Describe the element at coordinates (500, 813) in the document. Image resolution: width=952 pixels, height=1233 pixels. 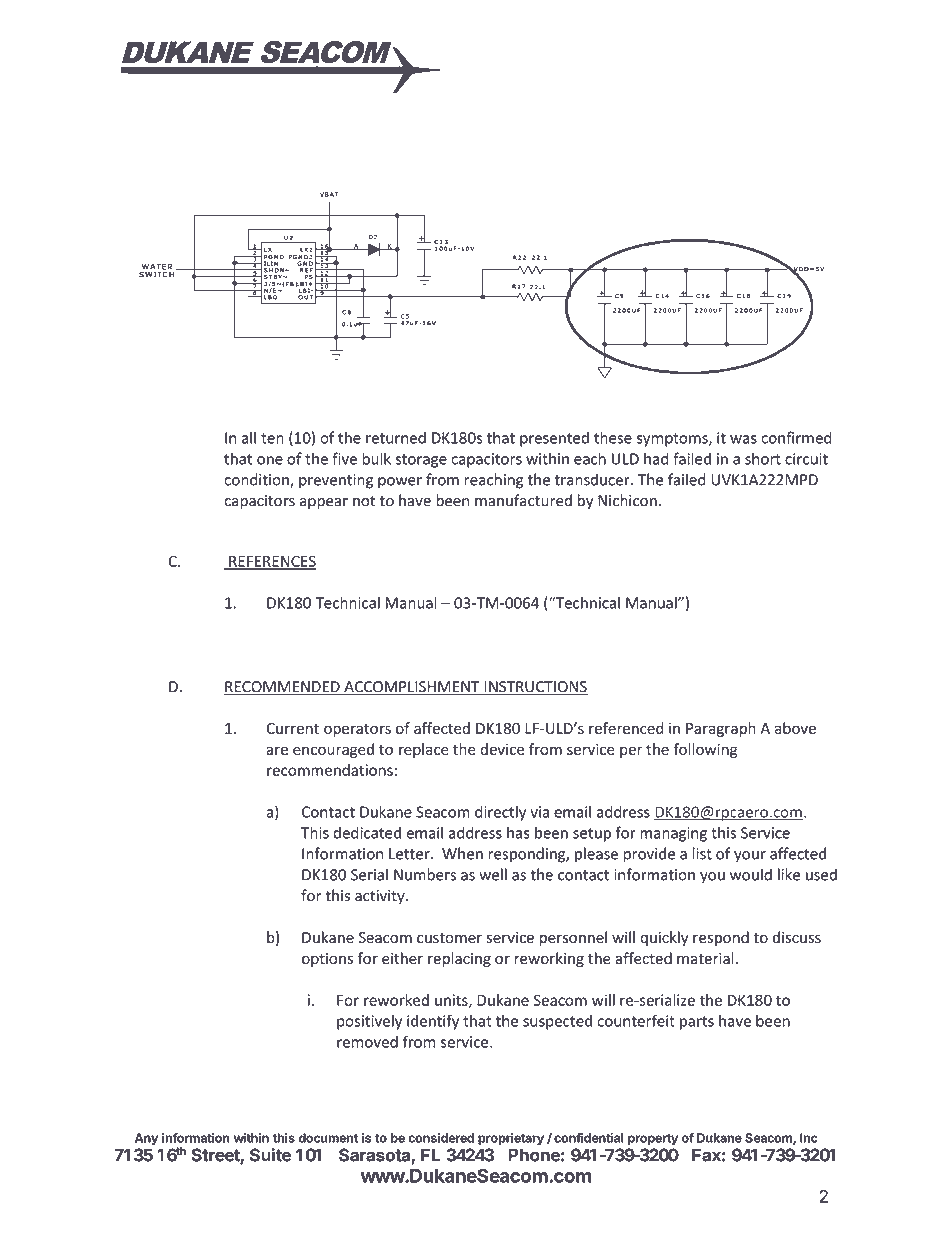
I see `directly` at that location.
